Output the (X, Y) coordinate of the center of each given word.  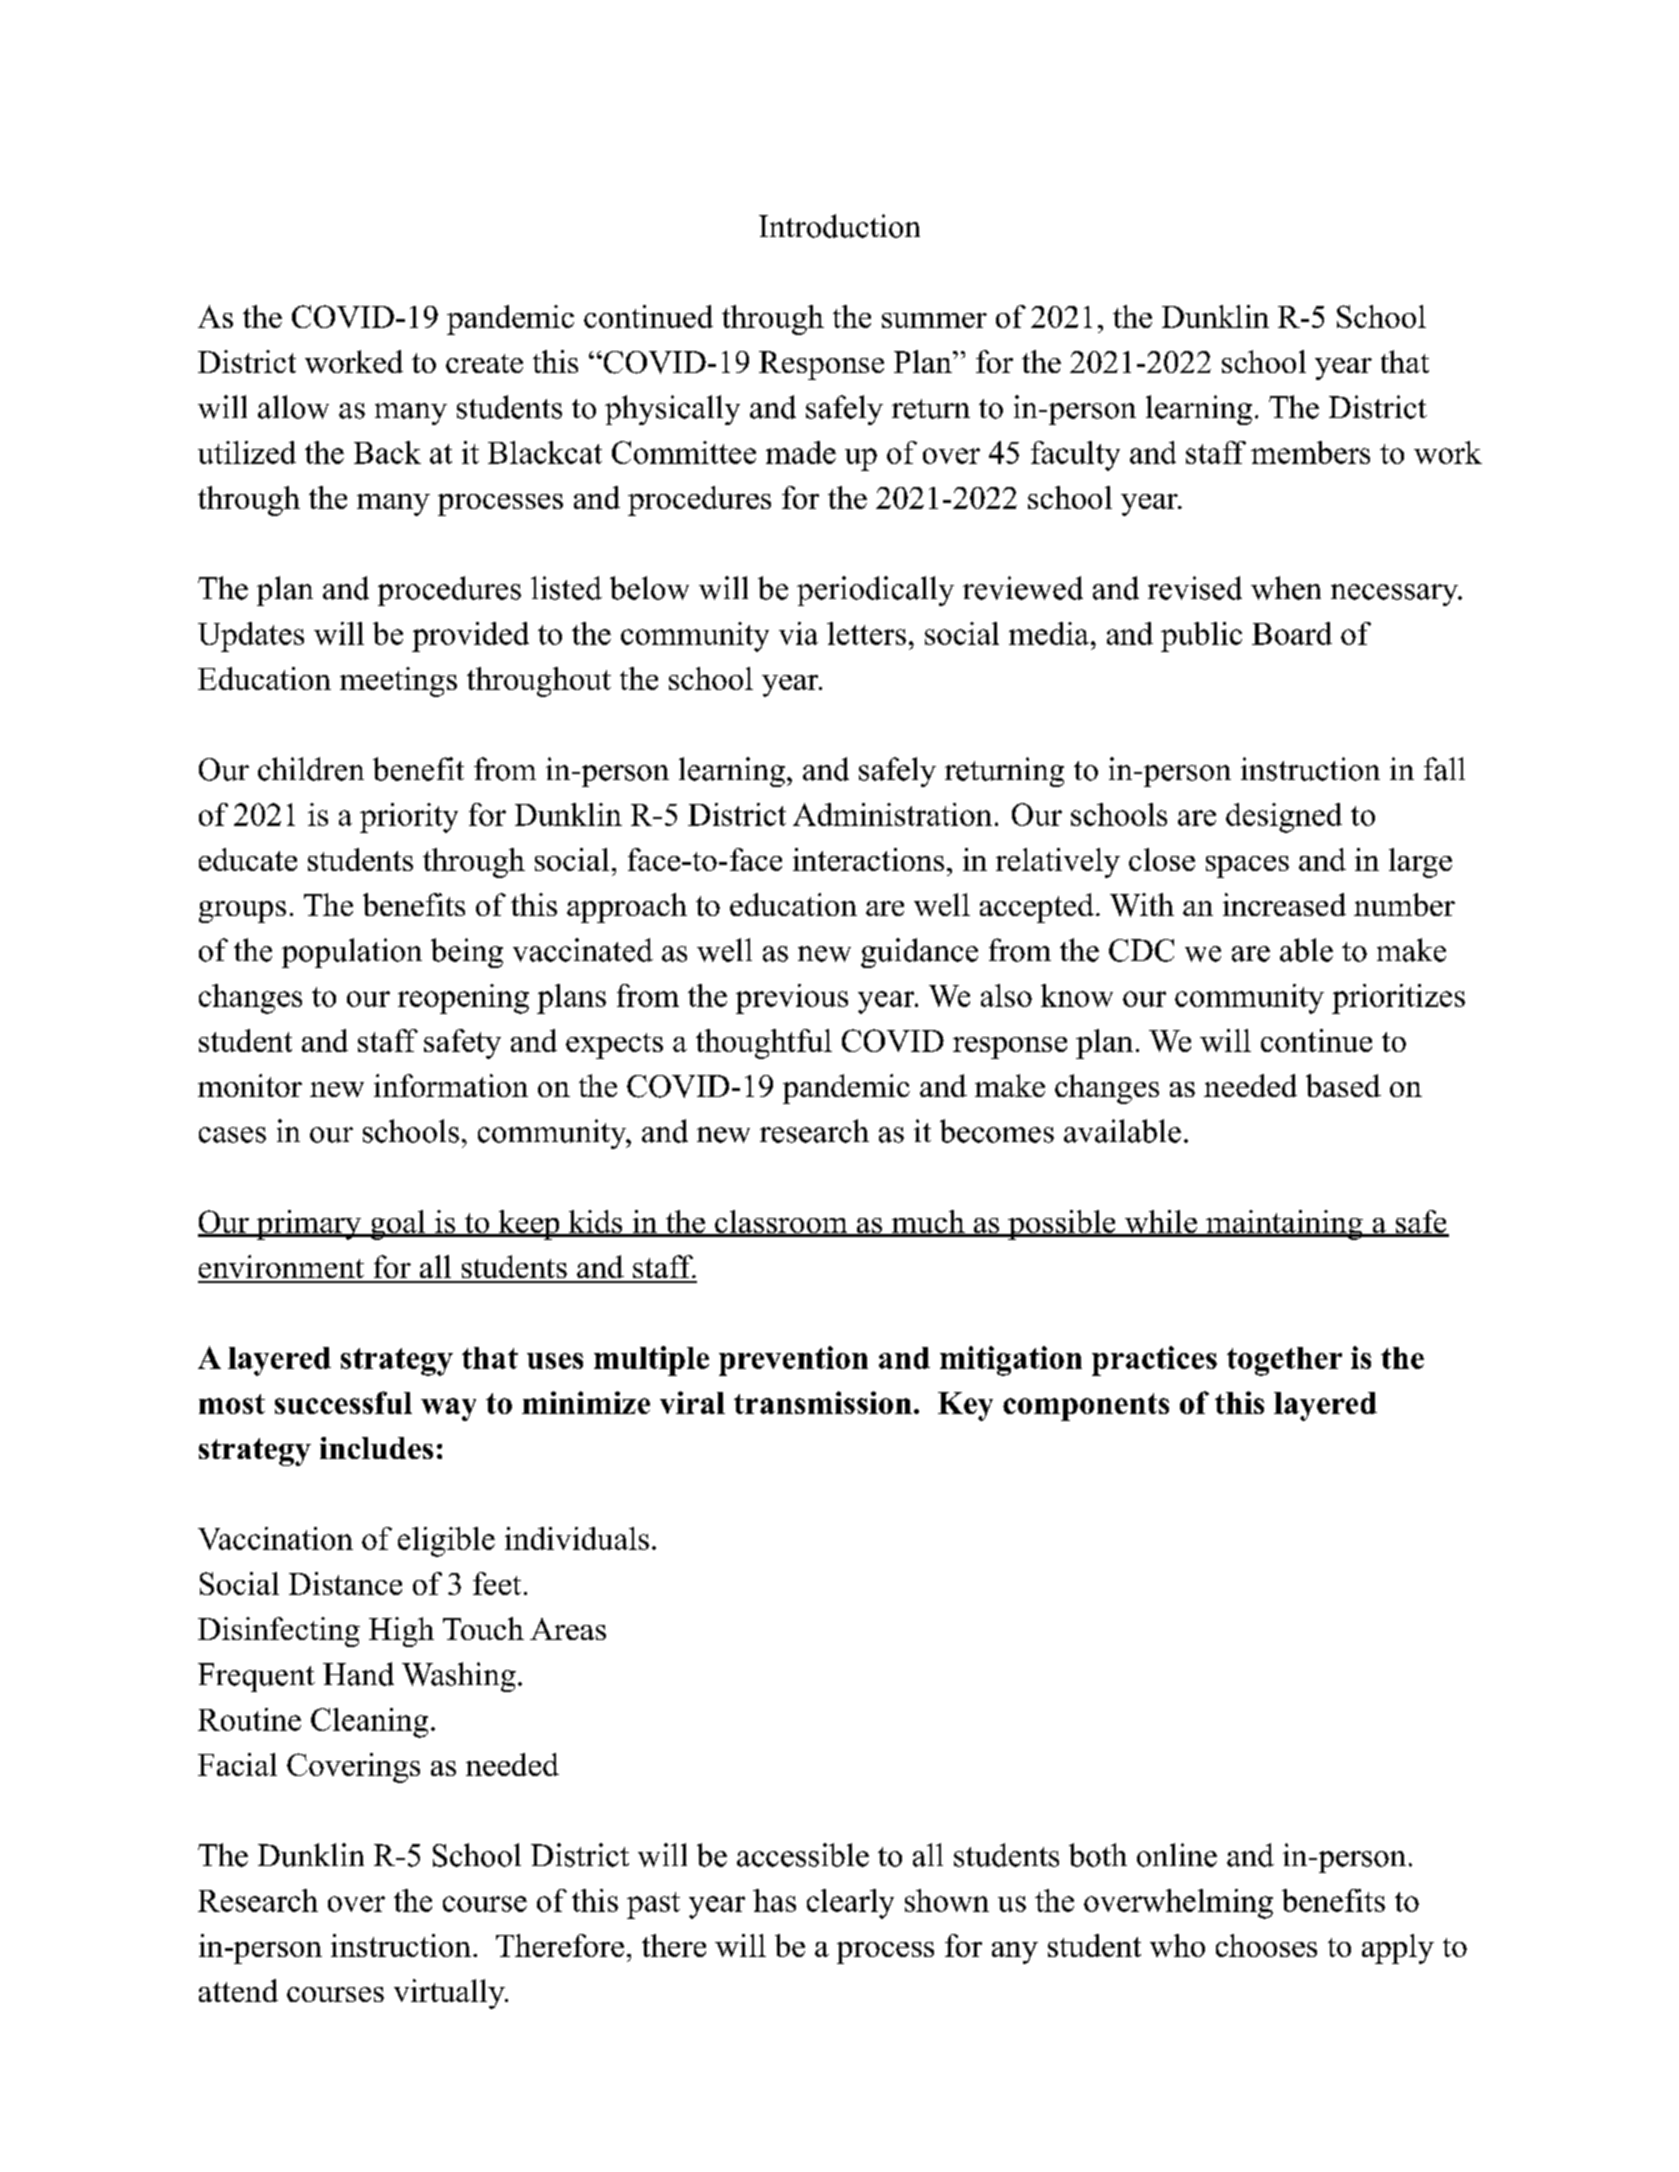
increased (1284, 904)
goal (398, 1225)
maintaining (1283, 1225)
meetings (398, 682)
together (1284, 1361)
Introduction (839, 226)
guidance (919, 953)
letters (866, 633)
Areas (568, 1629)
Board (1292, 633)
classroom (780, 1223)
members (1310, 452)
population (352, 953)
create (484, 363)
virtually (450, 1994)
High (401, 1632)
